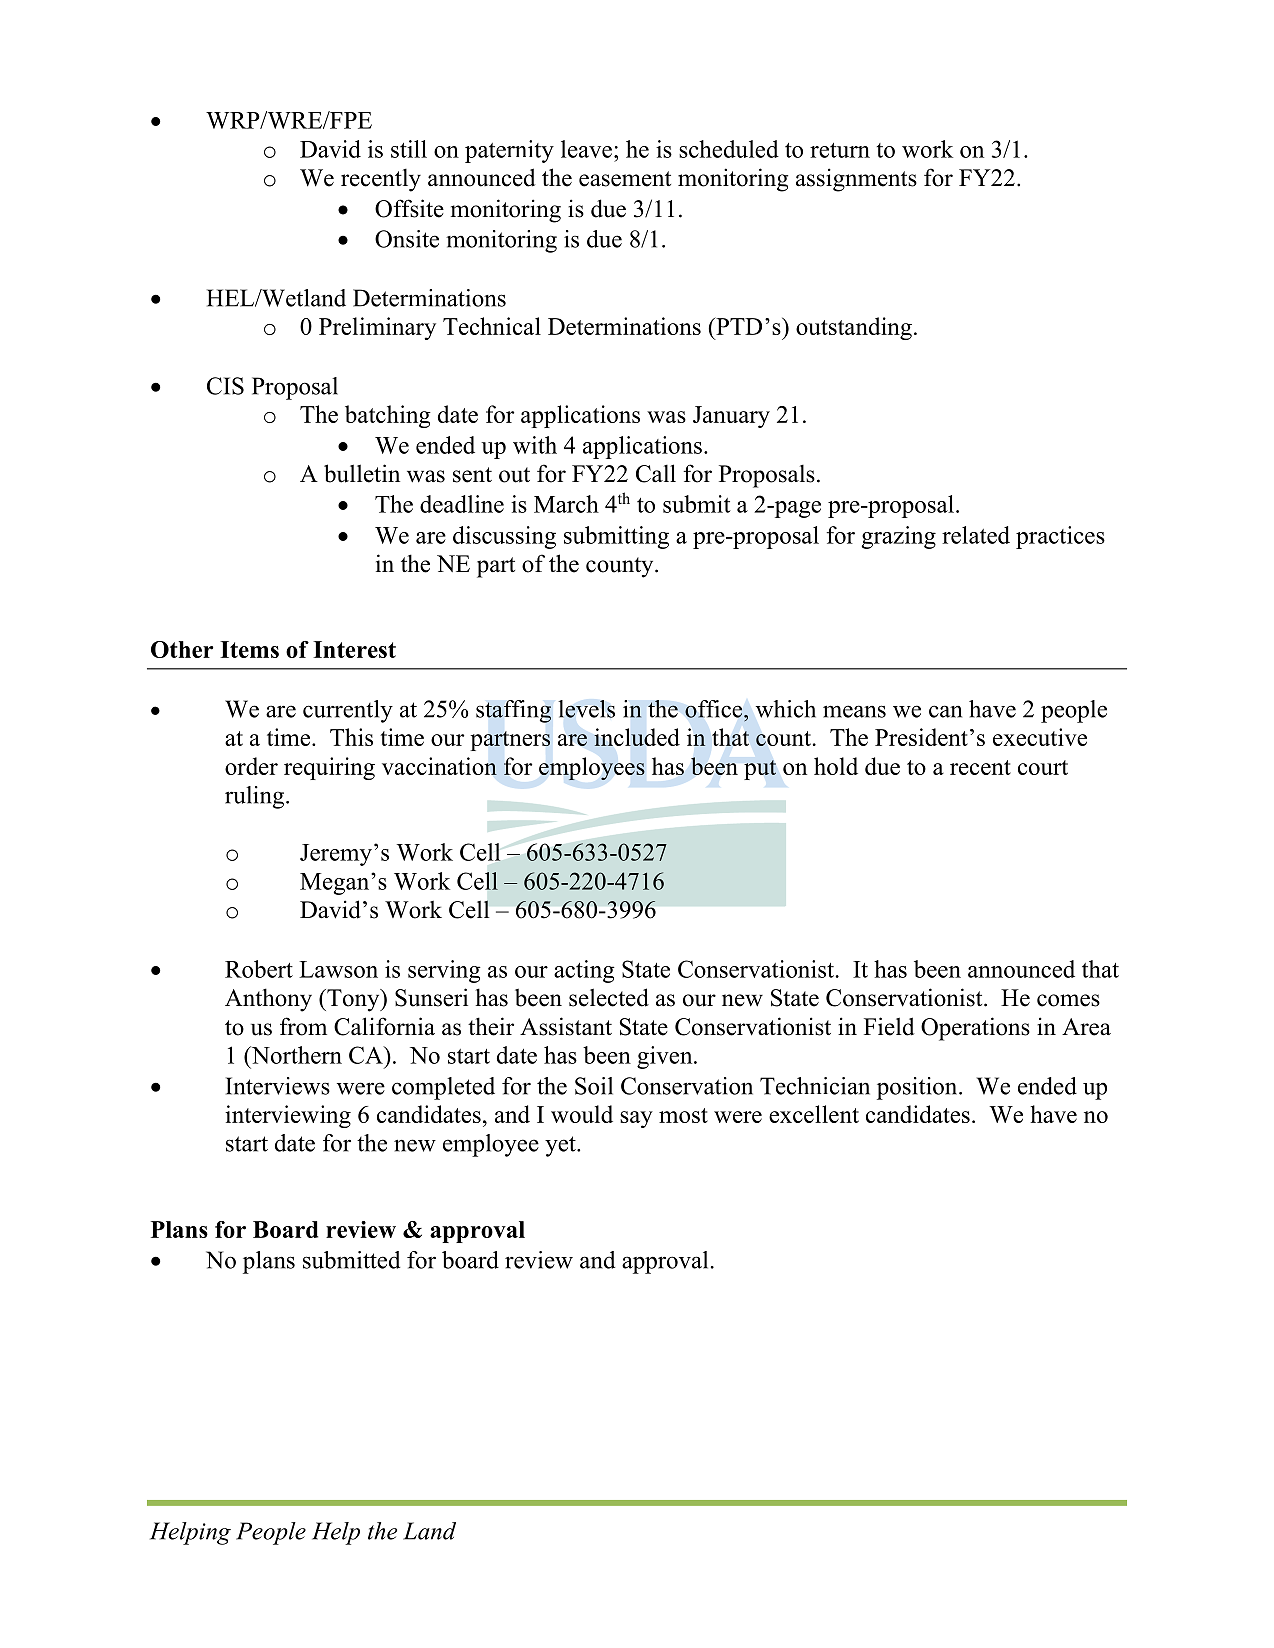 The width and height of the document is (1274, 1648). Describe the element at coordinates (636, 1119) in the document. I see `say` at that location.
